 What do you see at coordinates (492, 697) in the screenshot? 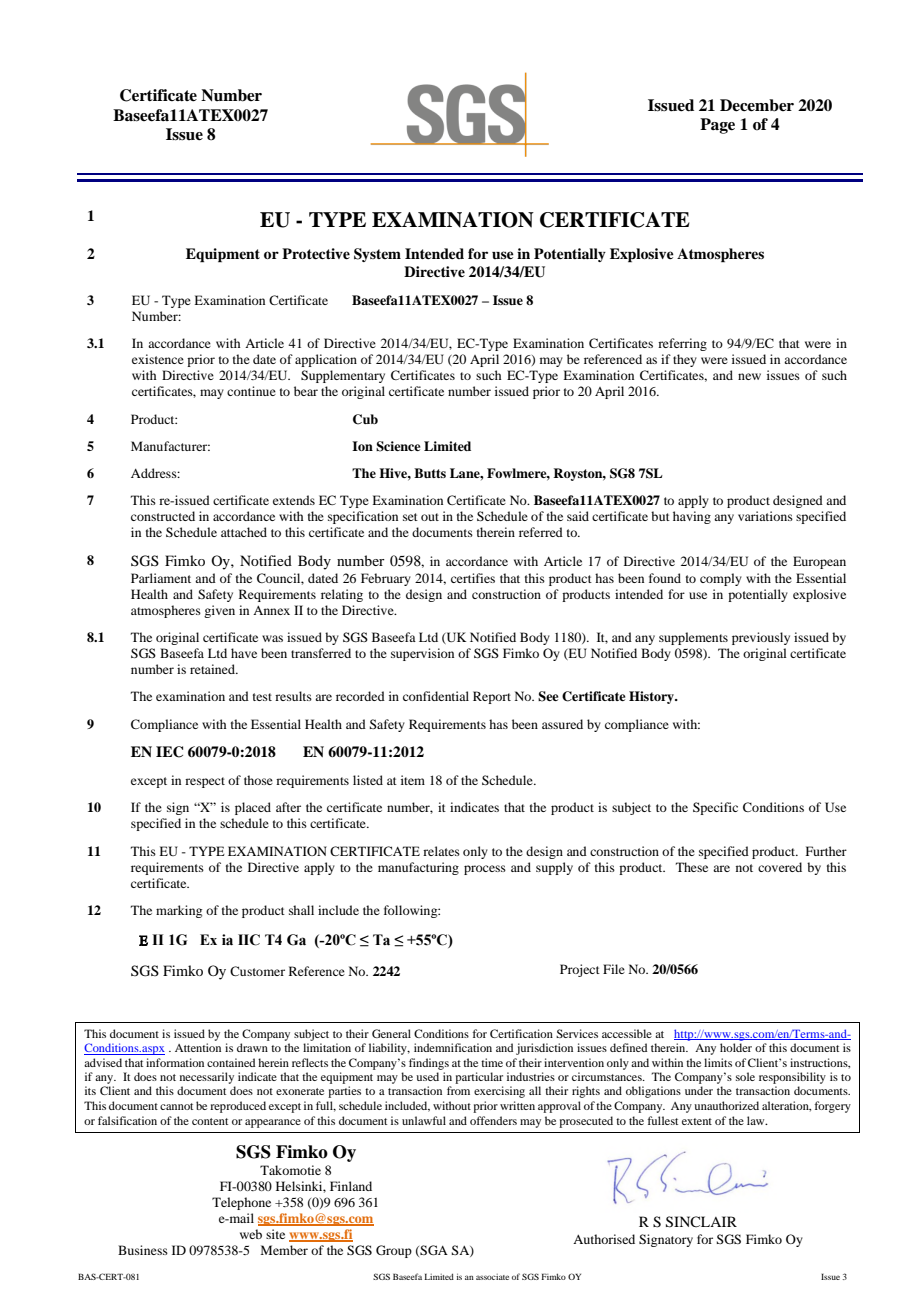
I see `Report` at bounding box center [492, 697].
